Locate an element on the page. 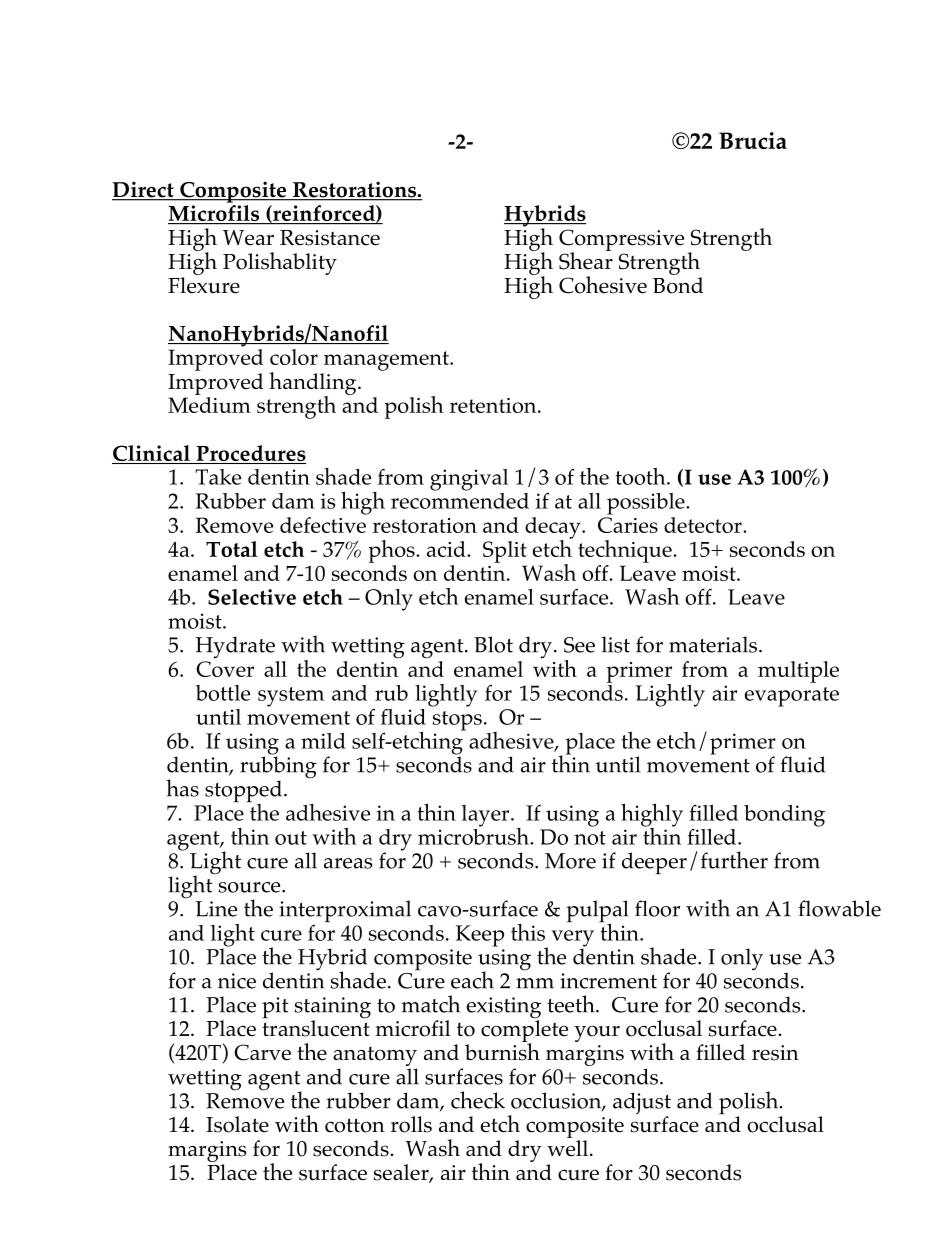 The height and width of the page is (1233, 952). Wear is located at coordinates (248, 238).
